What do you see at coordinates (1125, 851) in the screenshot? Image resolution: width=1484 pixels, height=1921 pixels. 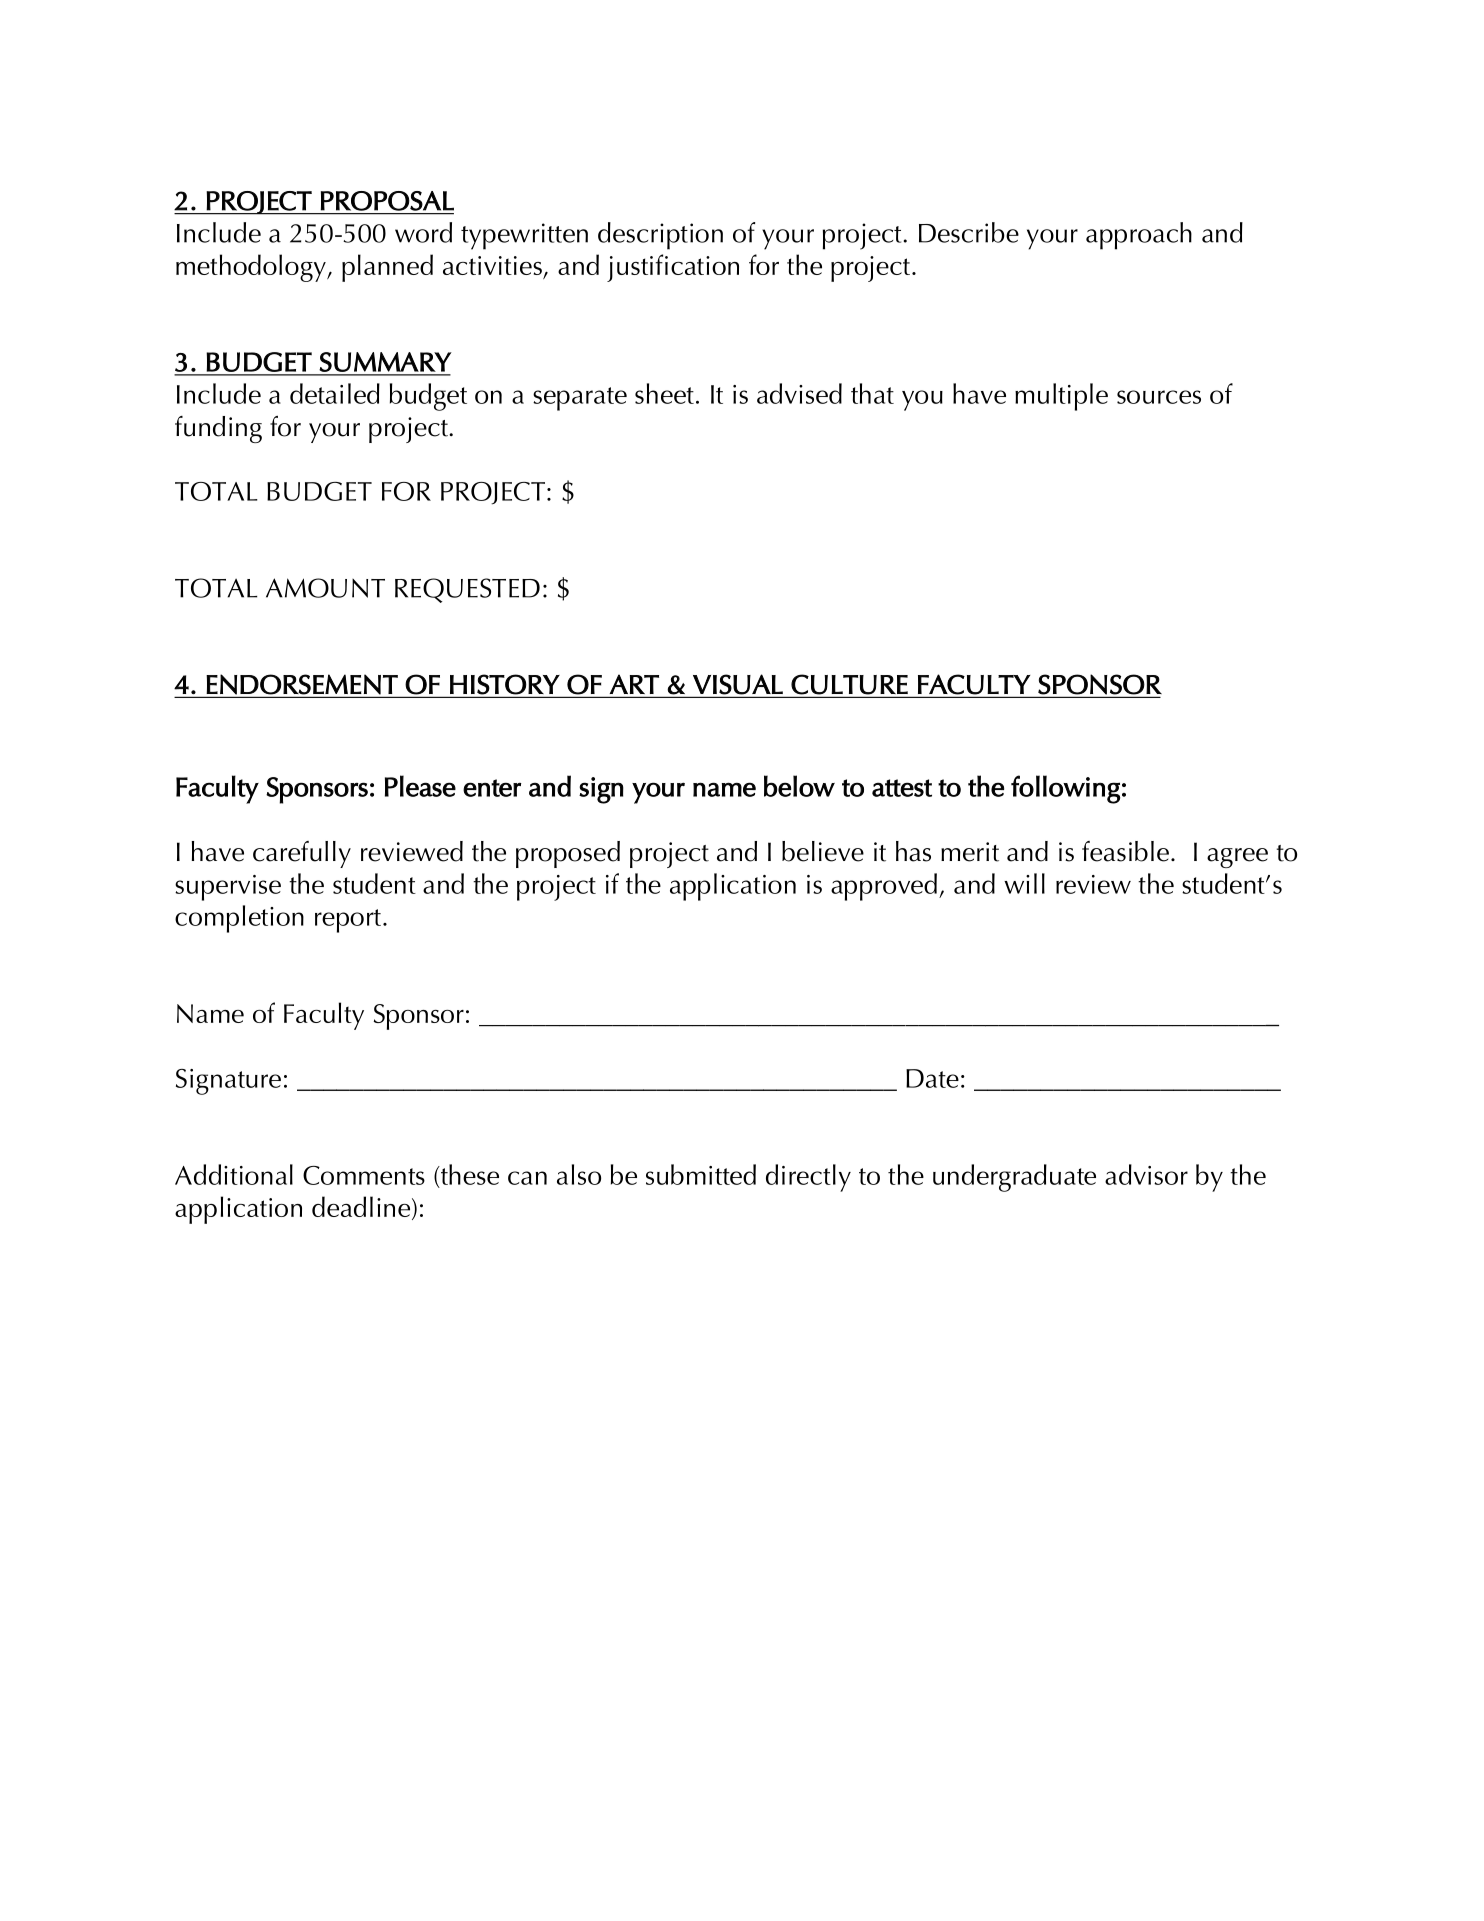 I see `feasible` at bounding box center [1125, 851].
